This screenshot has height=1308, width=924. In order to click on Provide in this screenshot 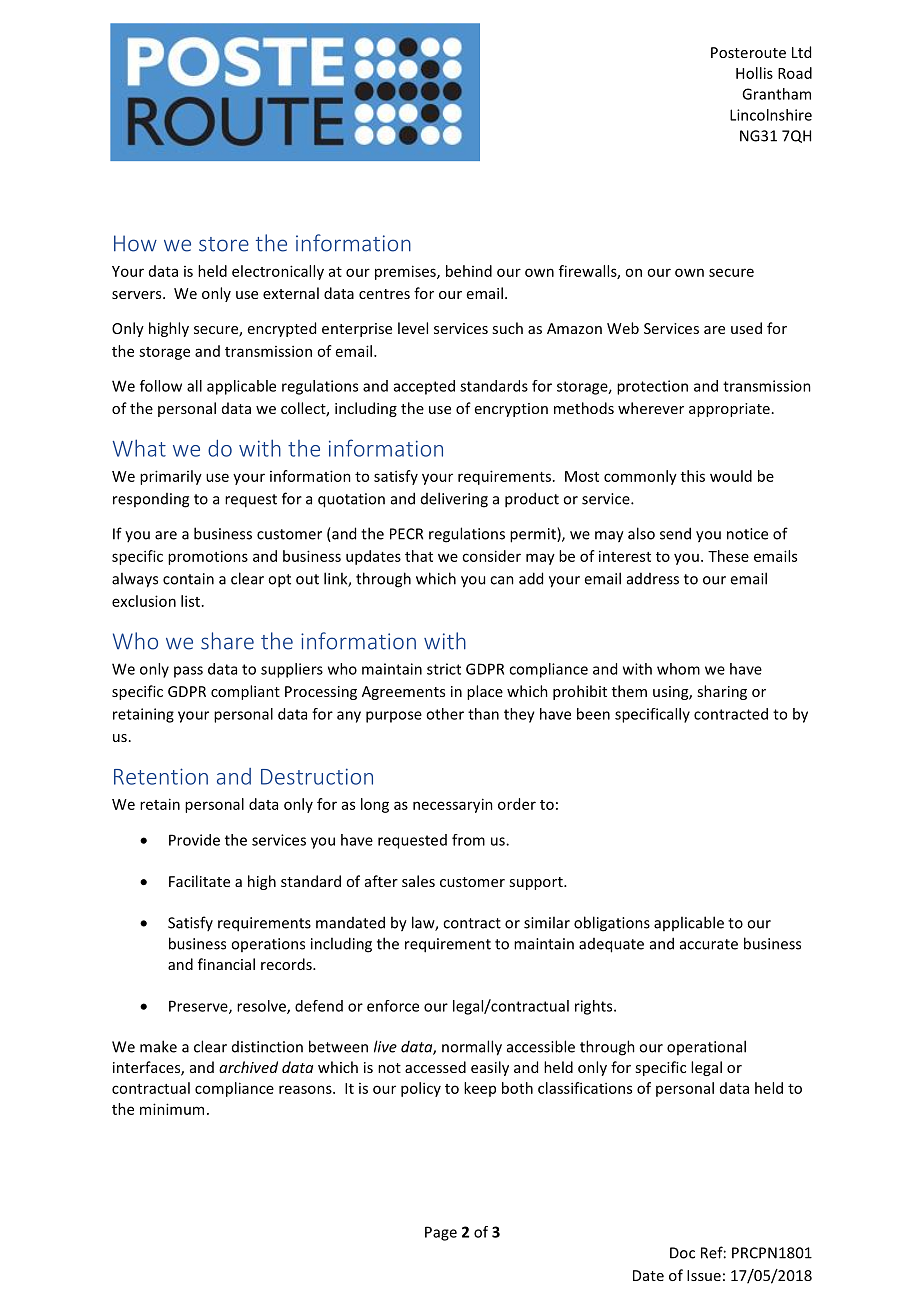, I will do `click(194, 840)`.
